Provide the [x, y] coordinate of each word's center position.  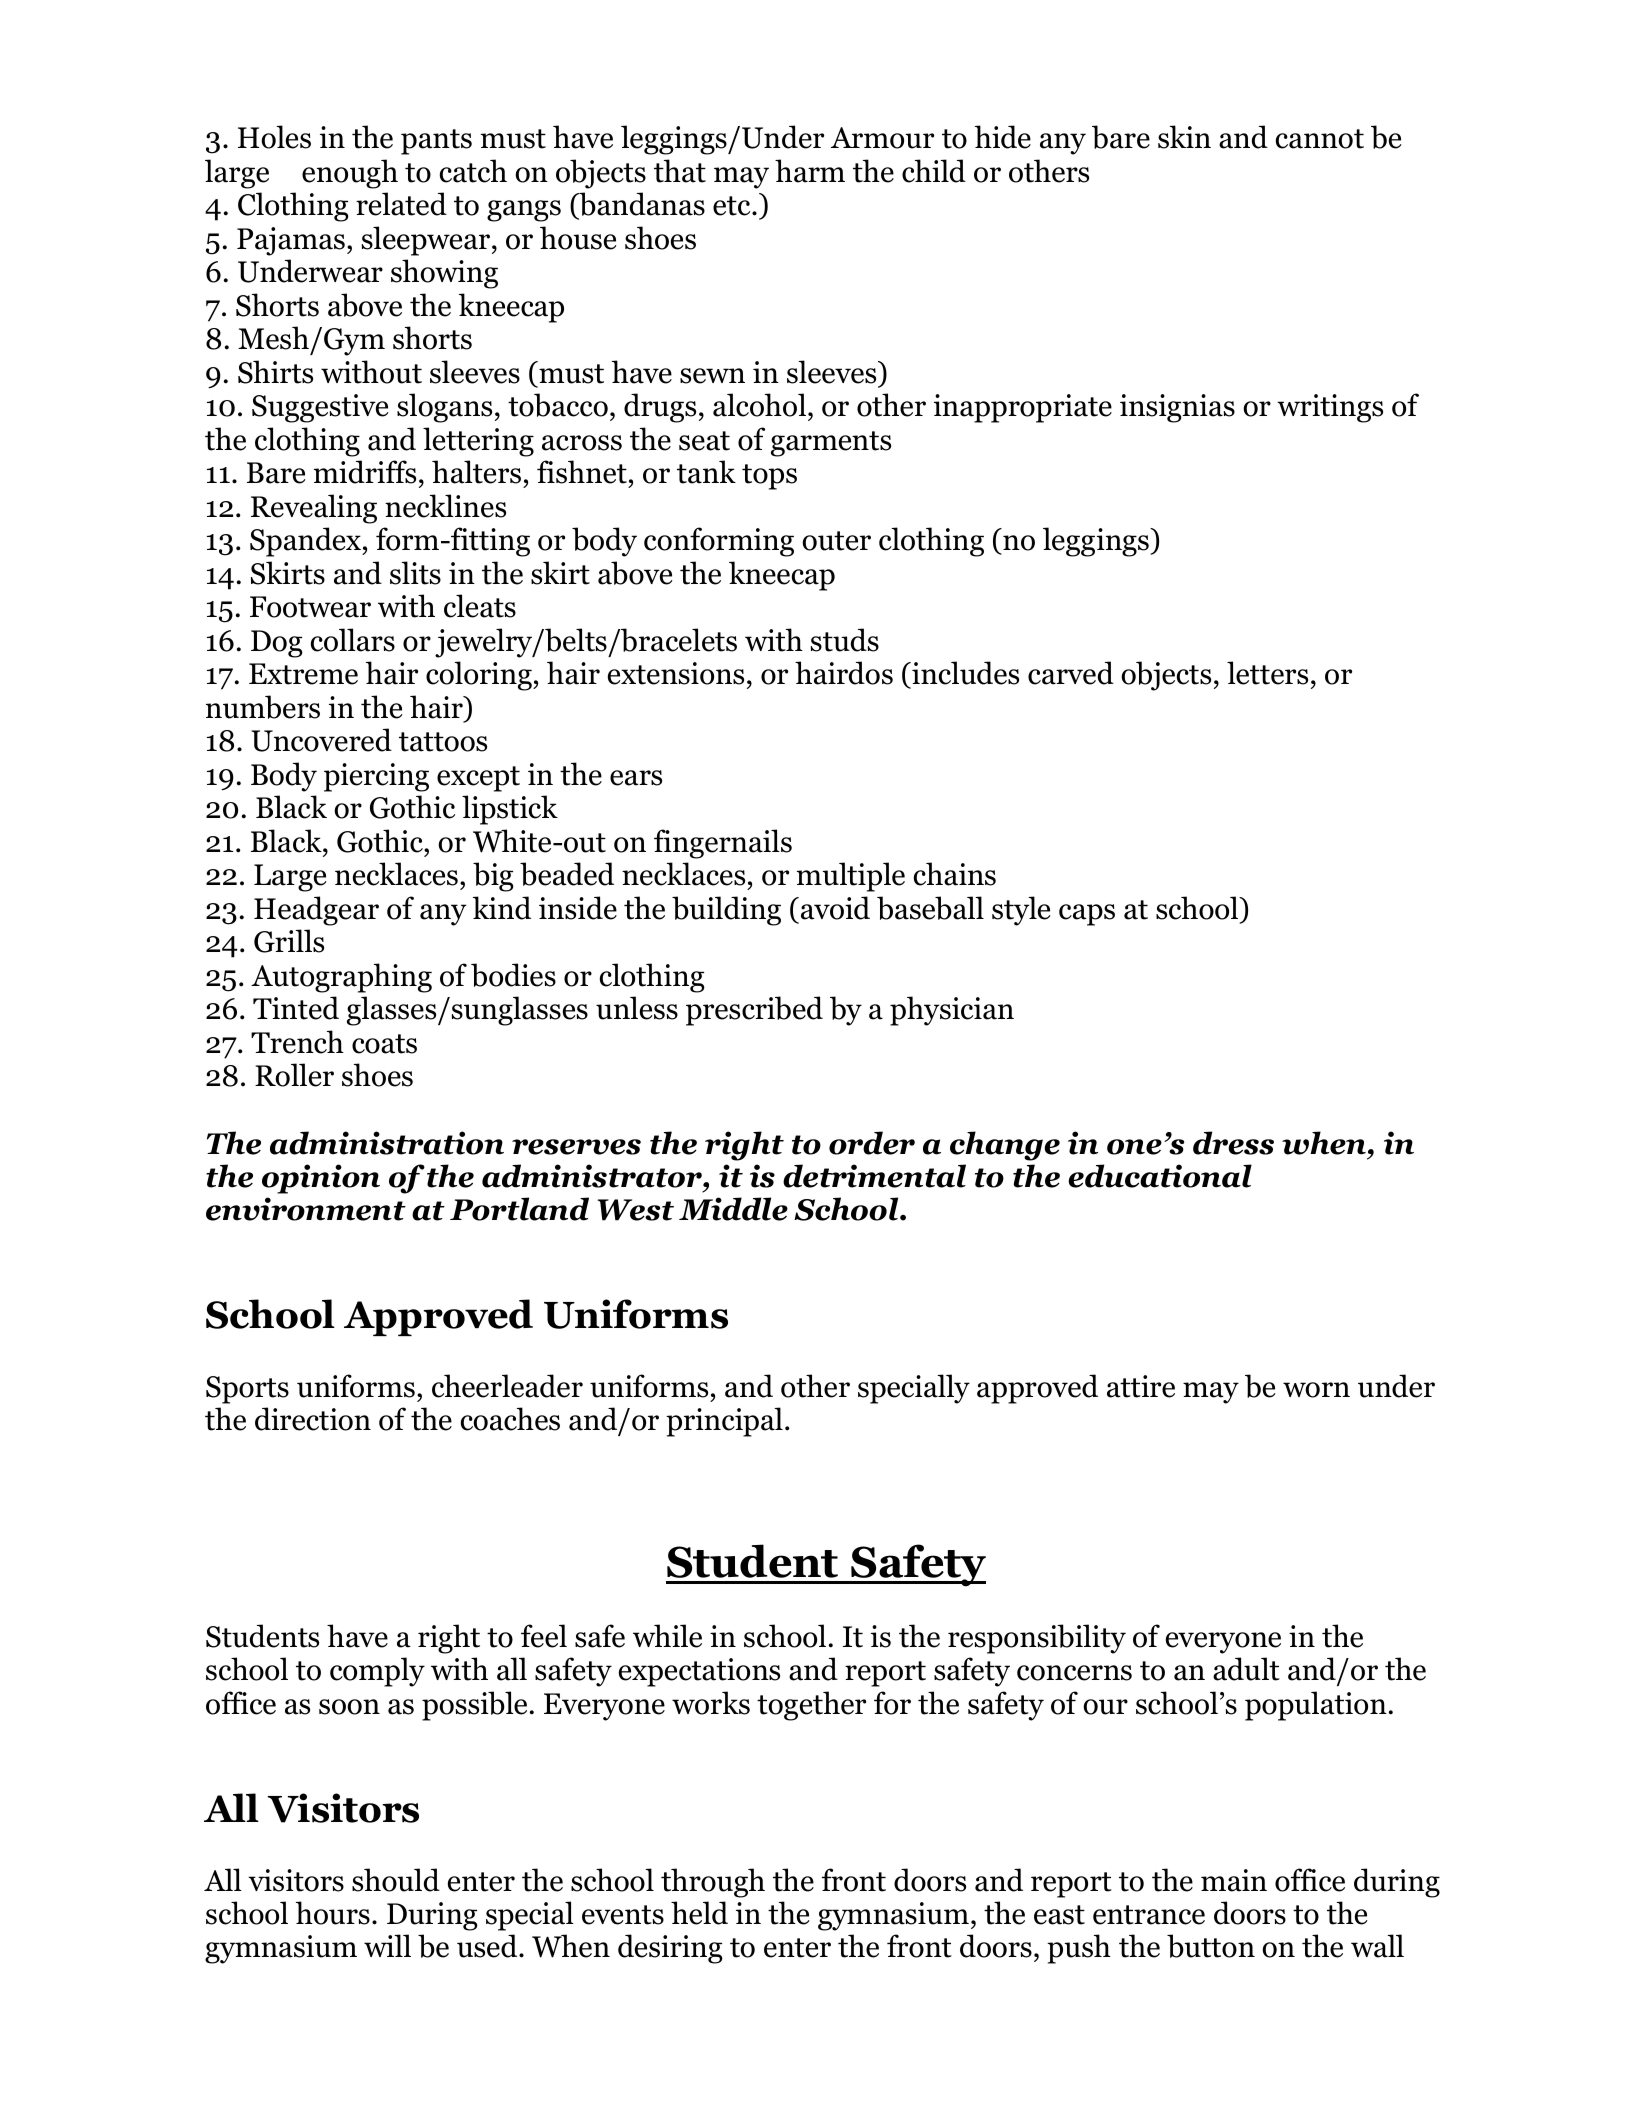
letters [1267, 673]
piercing [376, 777]
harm [810, 171]
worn [1316, 1390]
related [401, 204]
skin [1184, 137]
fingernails [723, 844]
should [396, 1880]
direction [313, 1419]
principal [724, 1422]
